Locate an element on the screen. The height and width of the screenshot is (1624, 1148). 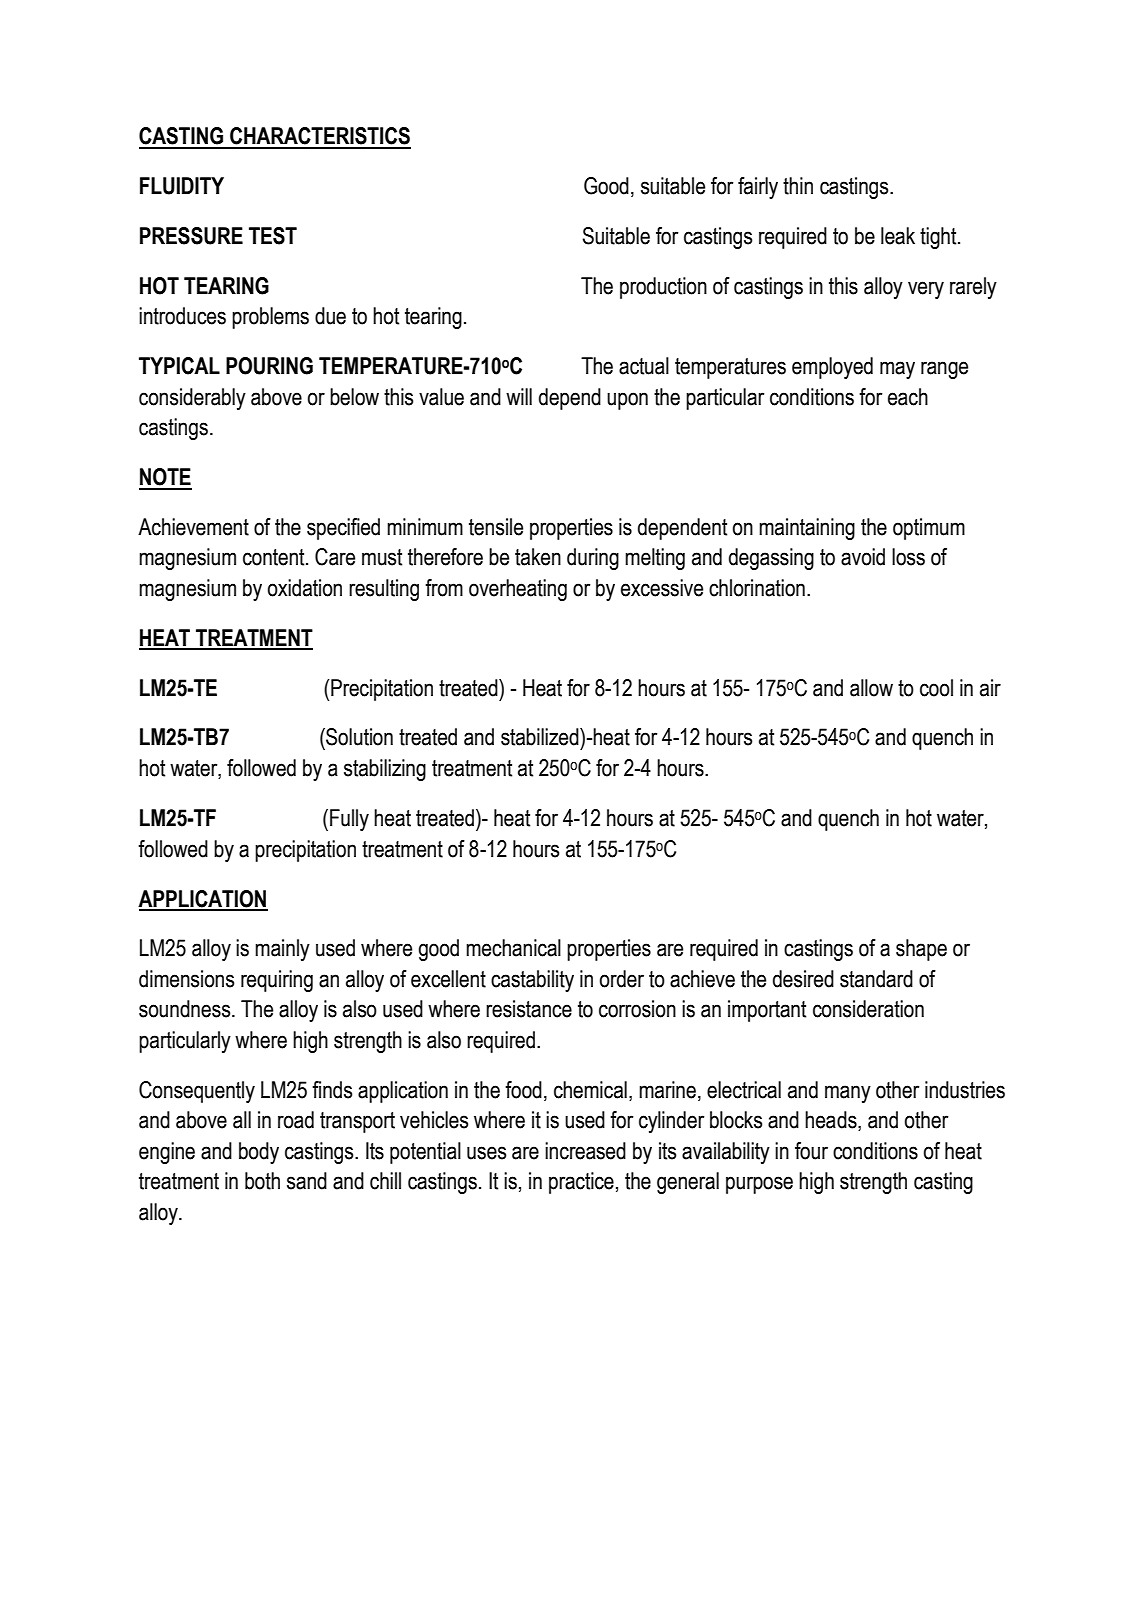
increased is located at coordinates (585, 1151).
